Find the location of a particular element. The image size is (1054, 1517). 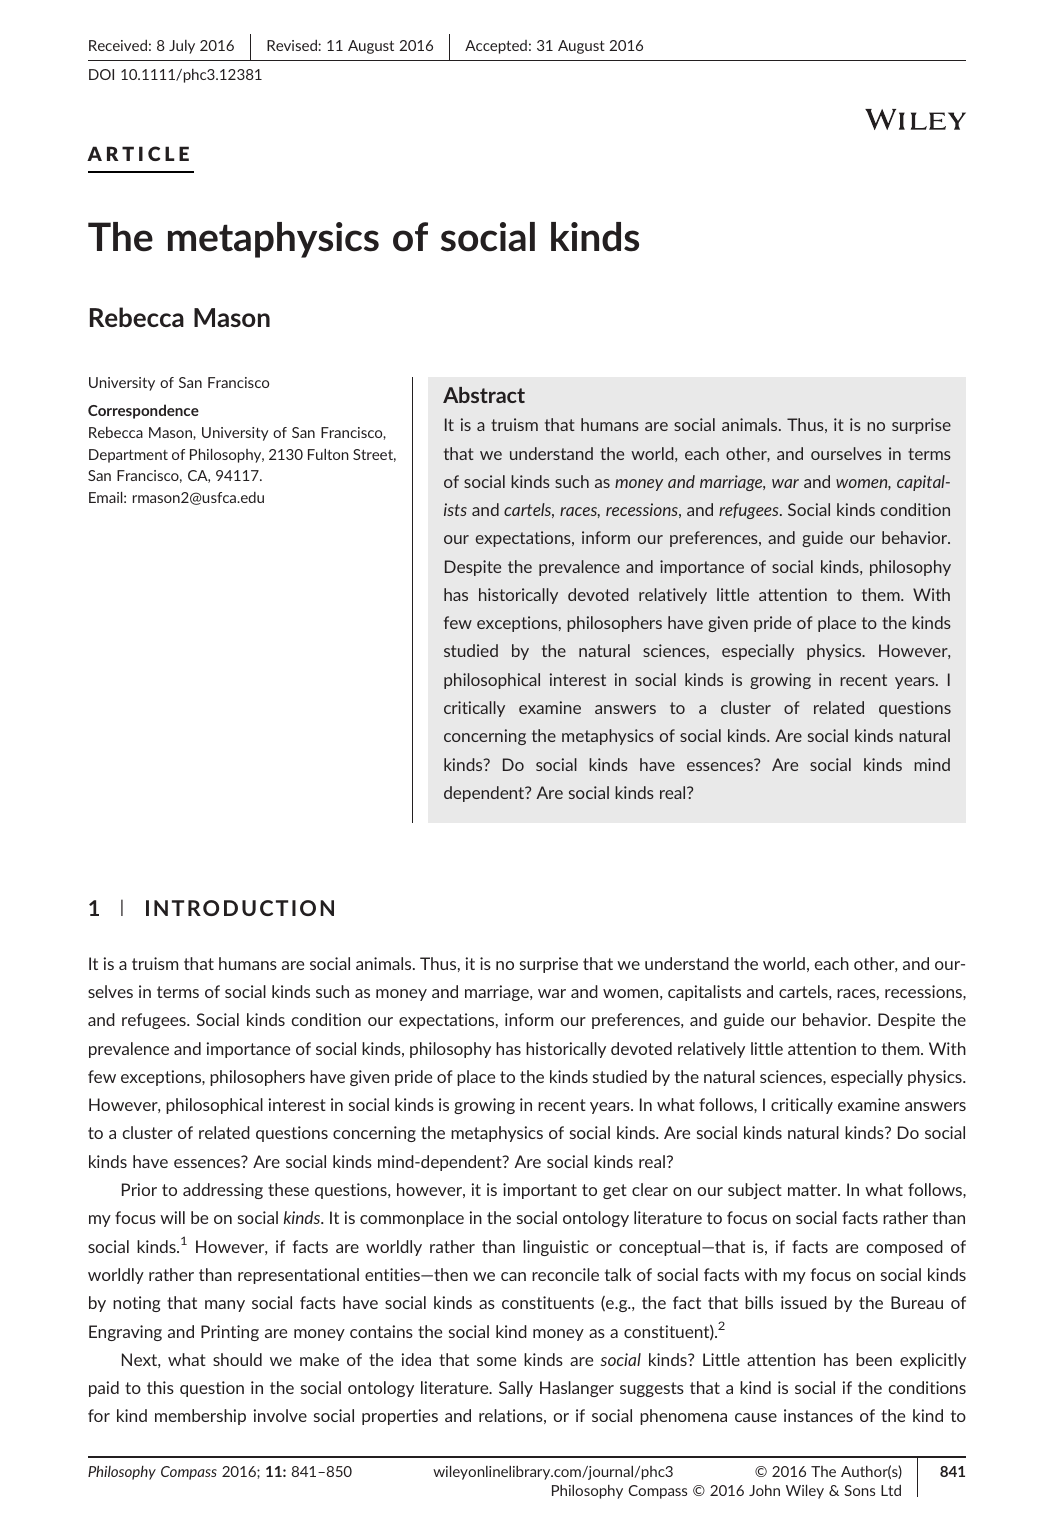

Revised is located at coordinates (293, 45).
